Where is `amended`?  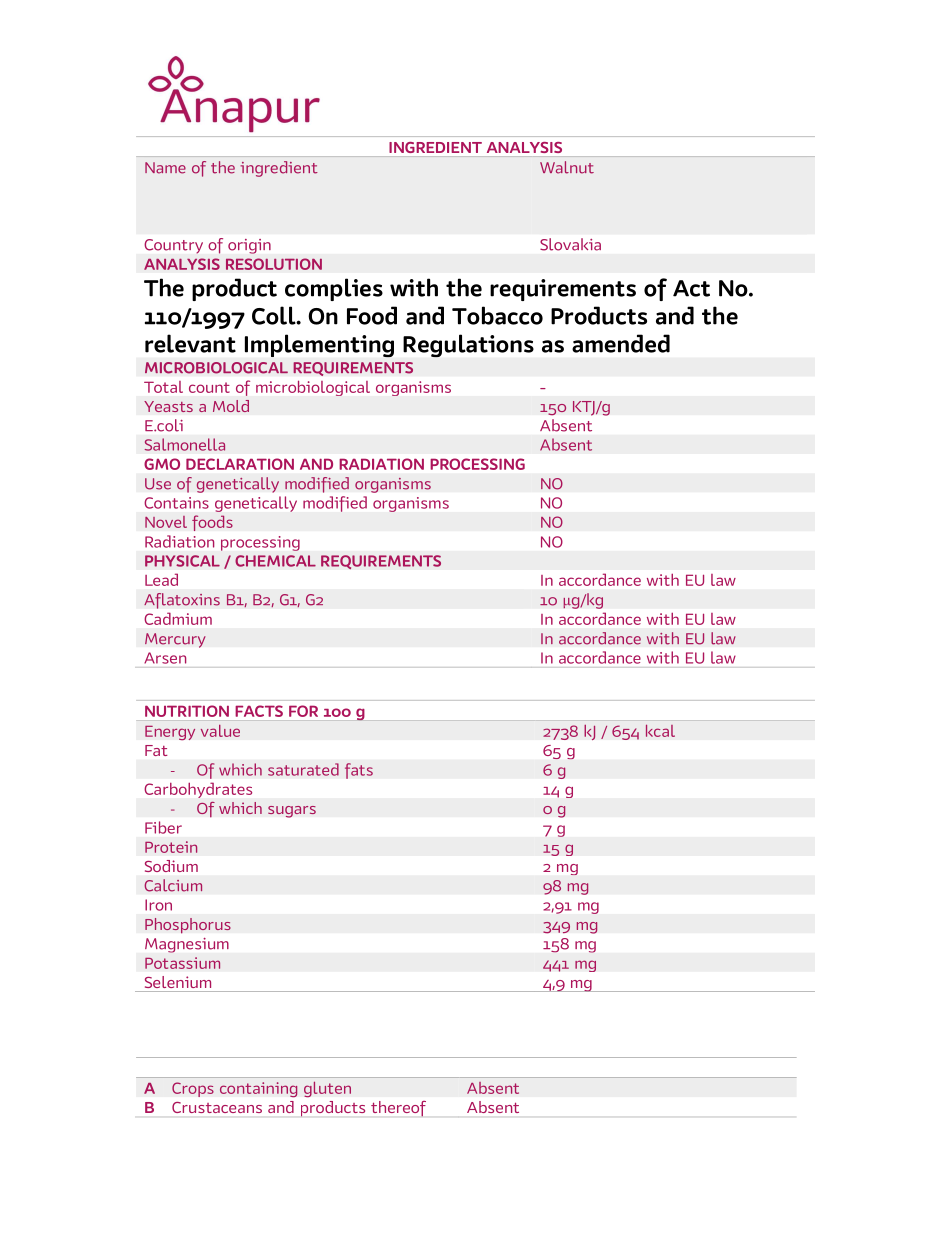
amended is located at coordinates (621, 343).
